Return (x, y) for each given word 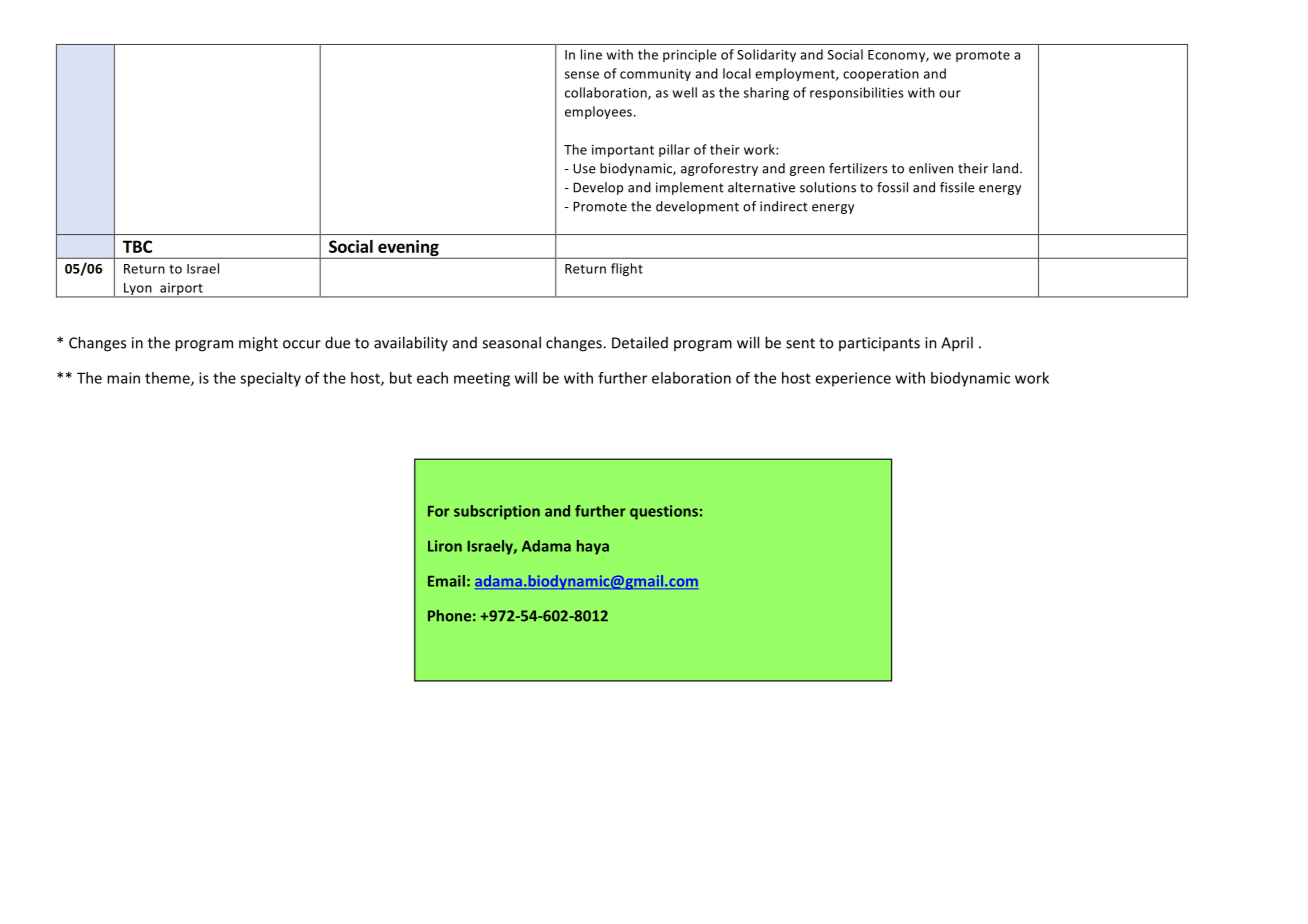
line (591, 54)
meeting (482, 379)
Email (446, 581)
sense (582, 75)
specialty (270, 379)
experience (853, 379)
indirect (784, 206)
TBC (137, 246)
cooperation (881, 75)
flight (627, 269)
